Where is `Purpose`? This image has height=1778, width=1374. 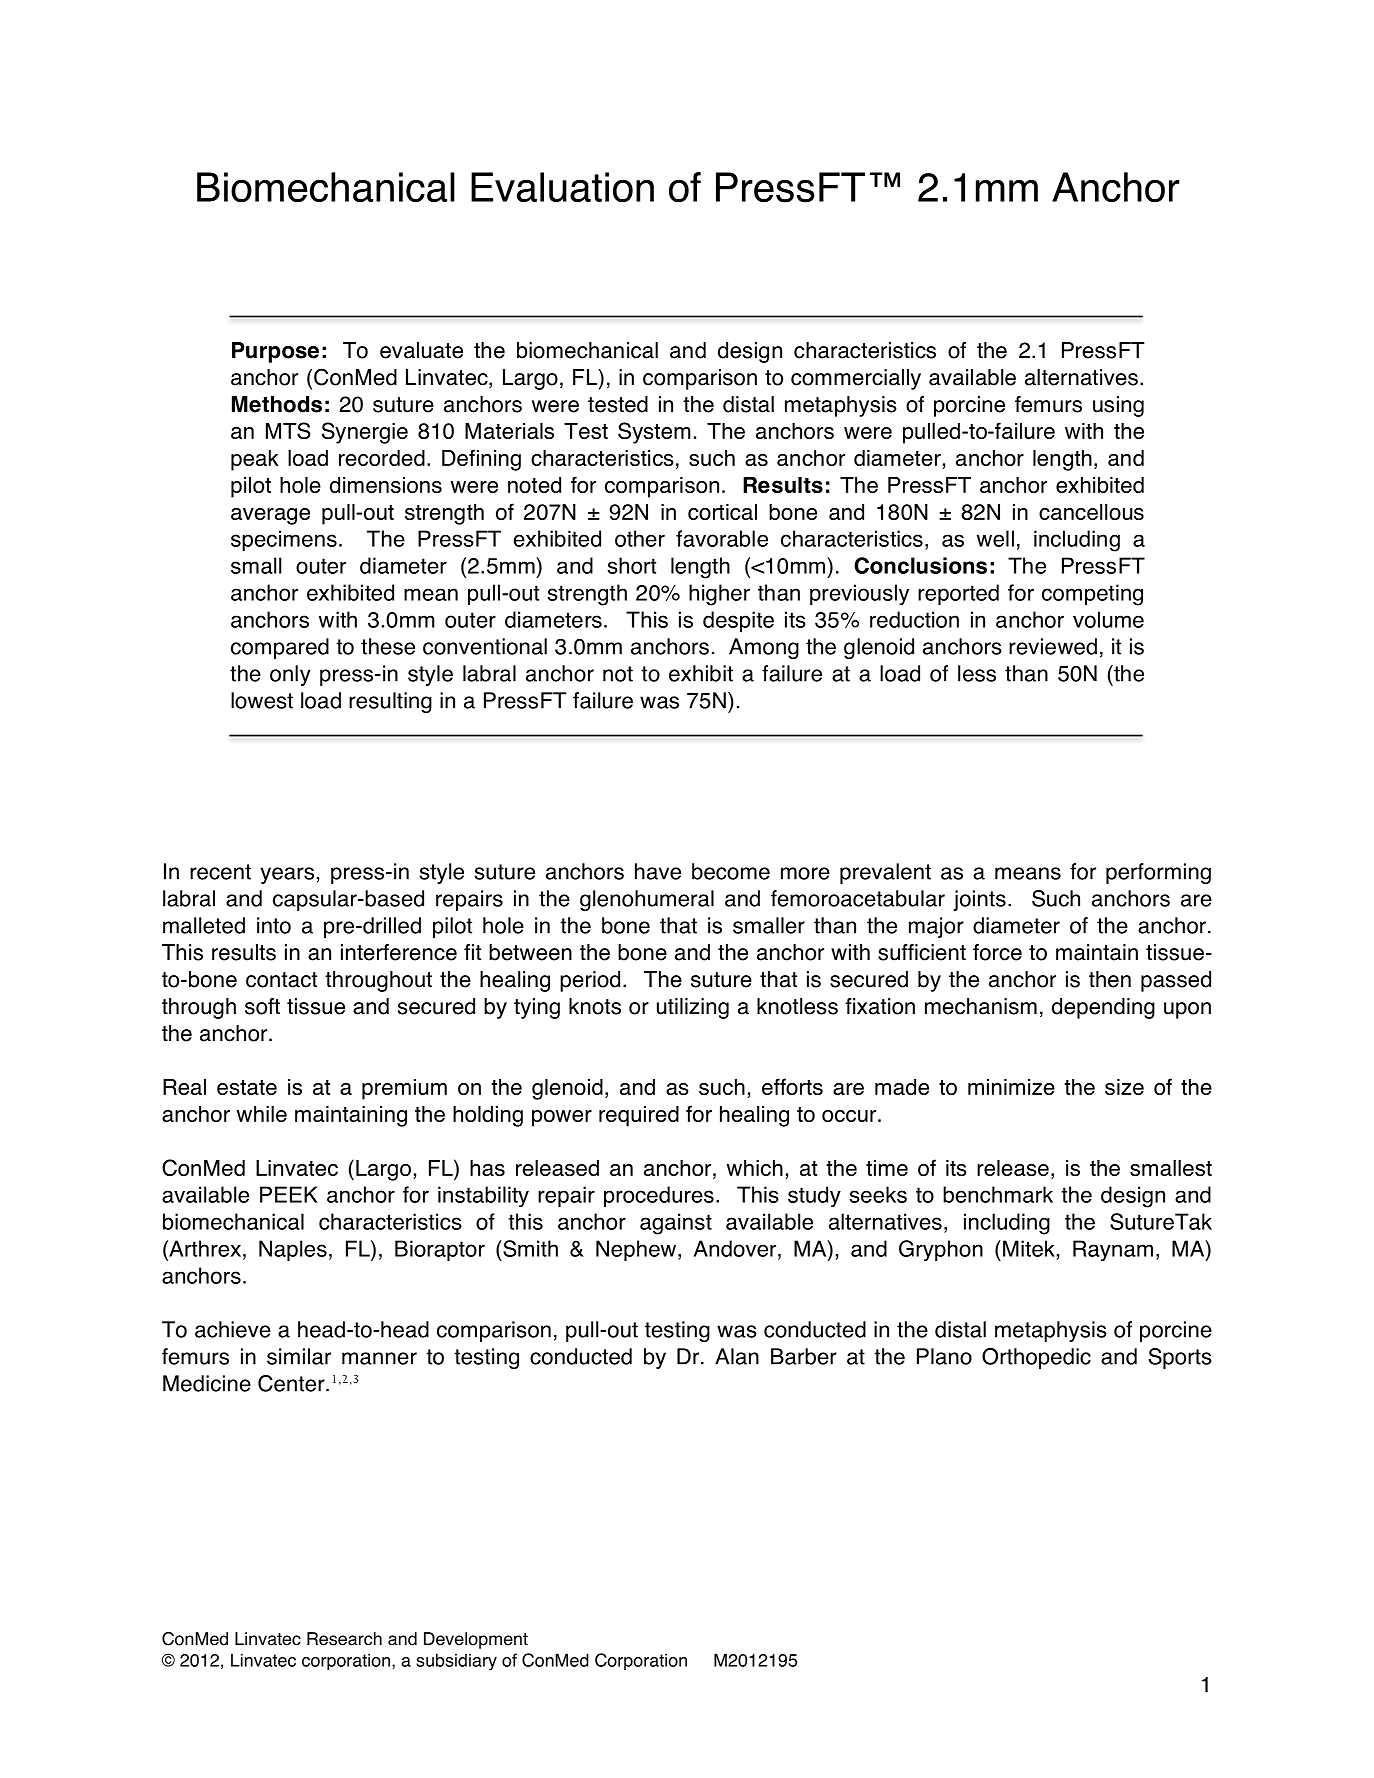
Purpose is located at coordinates (275, 352).
